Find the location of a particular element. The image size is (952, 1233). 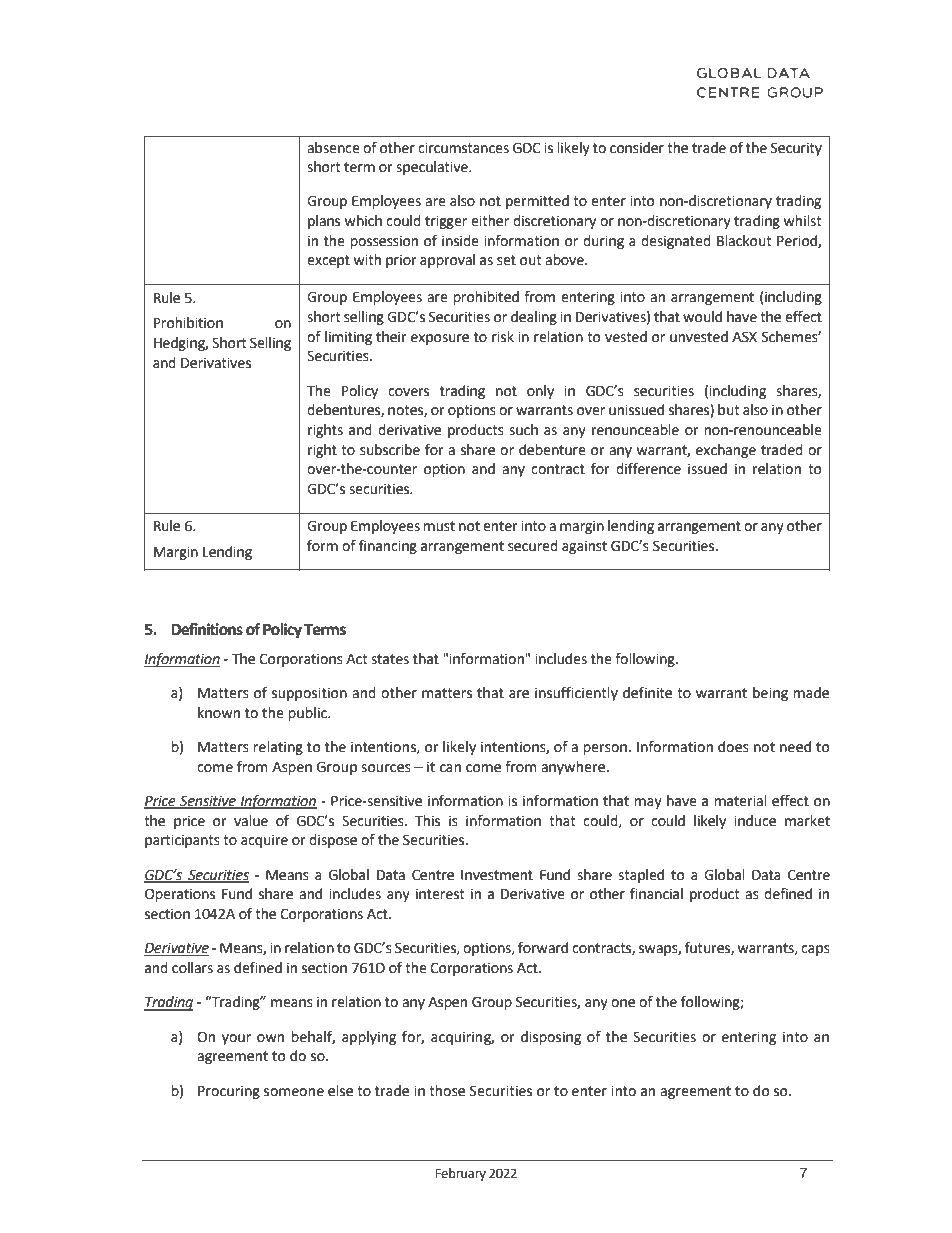

forward is located at coordinates (543, 948).
